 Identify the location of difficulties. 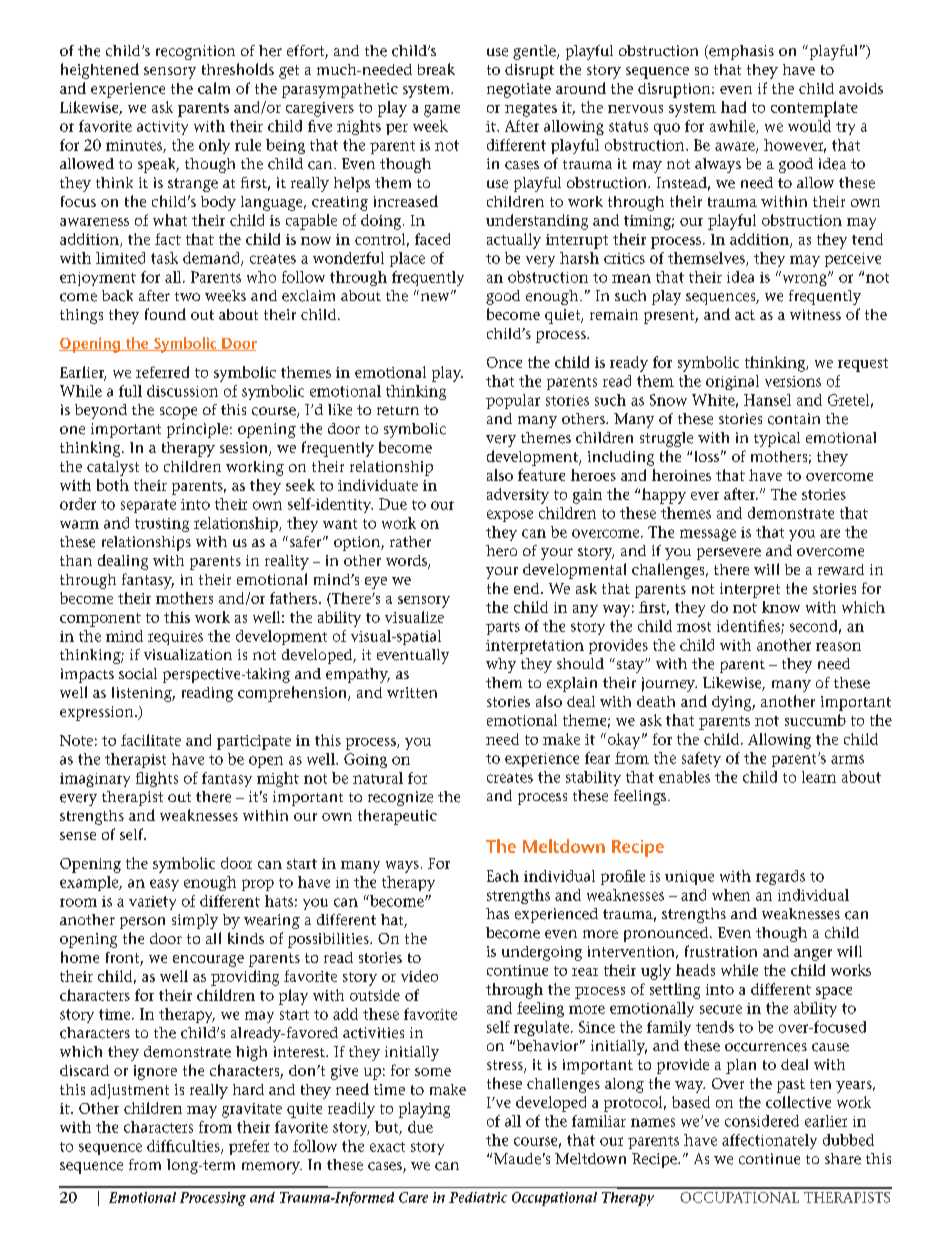
(184, 1147).
